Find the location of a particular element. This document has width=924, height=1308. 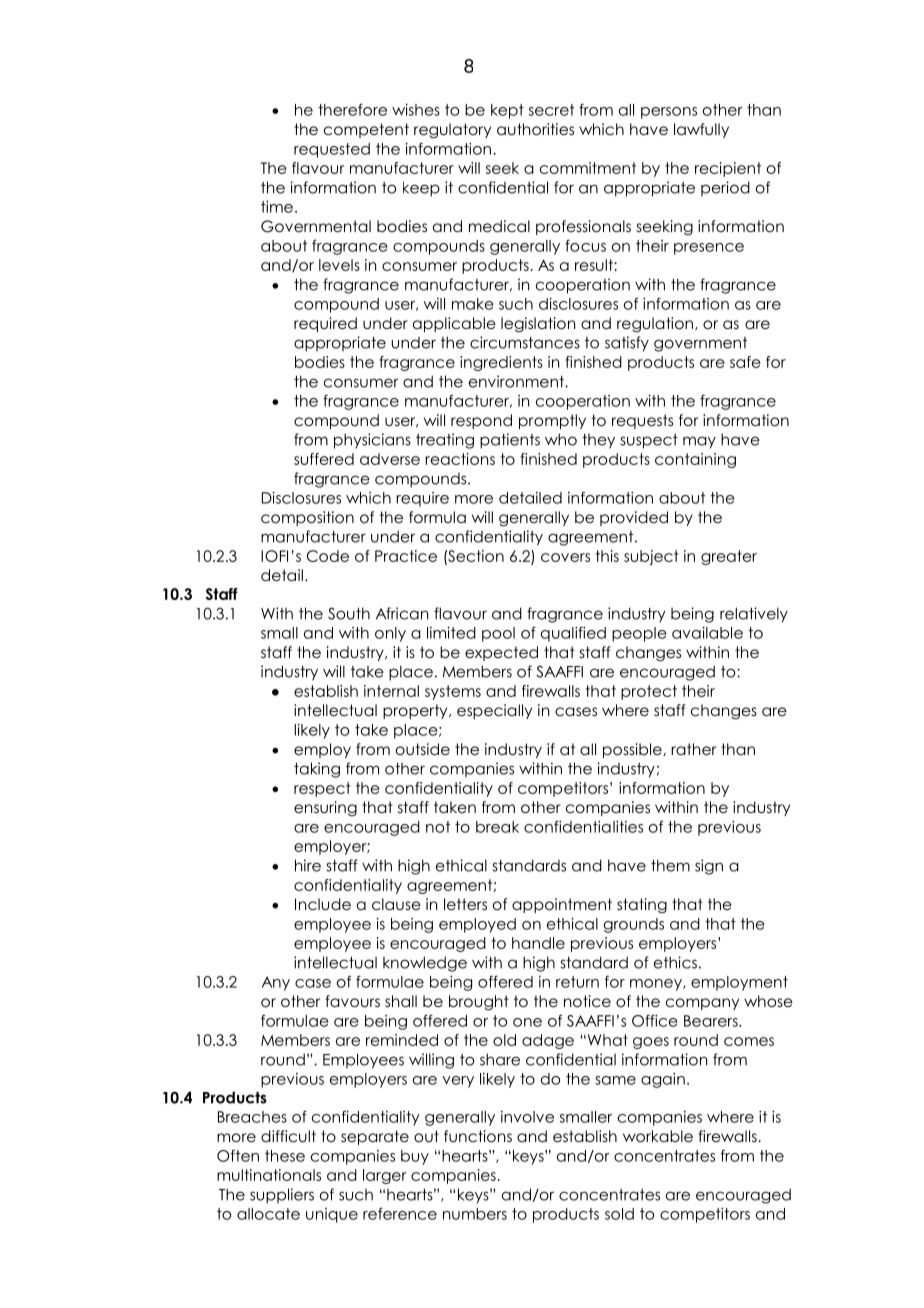

break is located at coordinates (497, 827).
